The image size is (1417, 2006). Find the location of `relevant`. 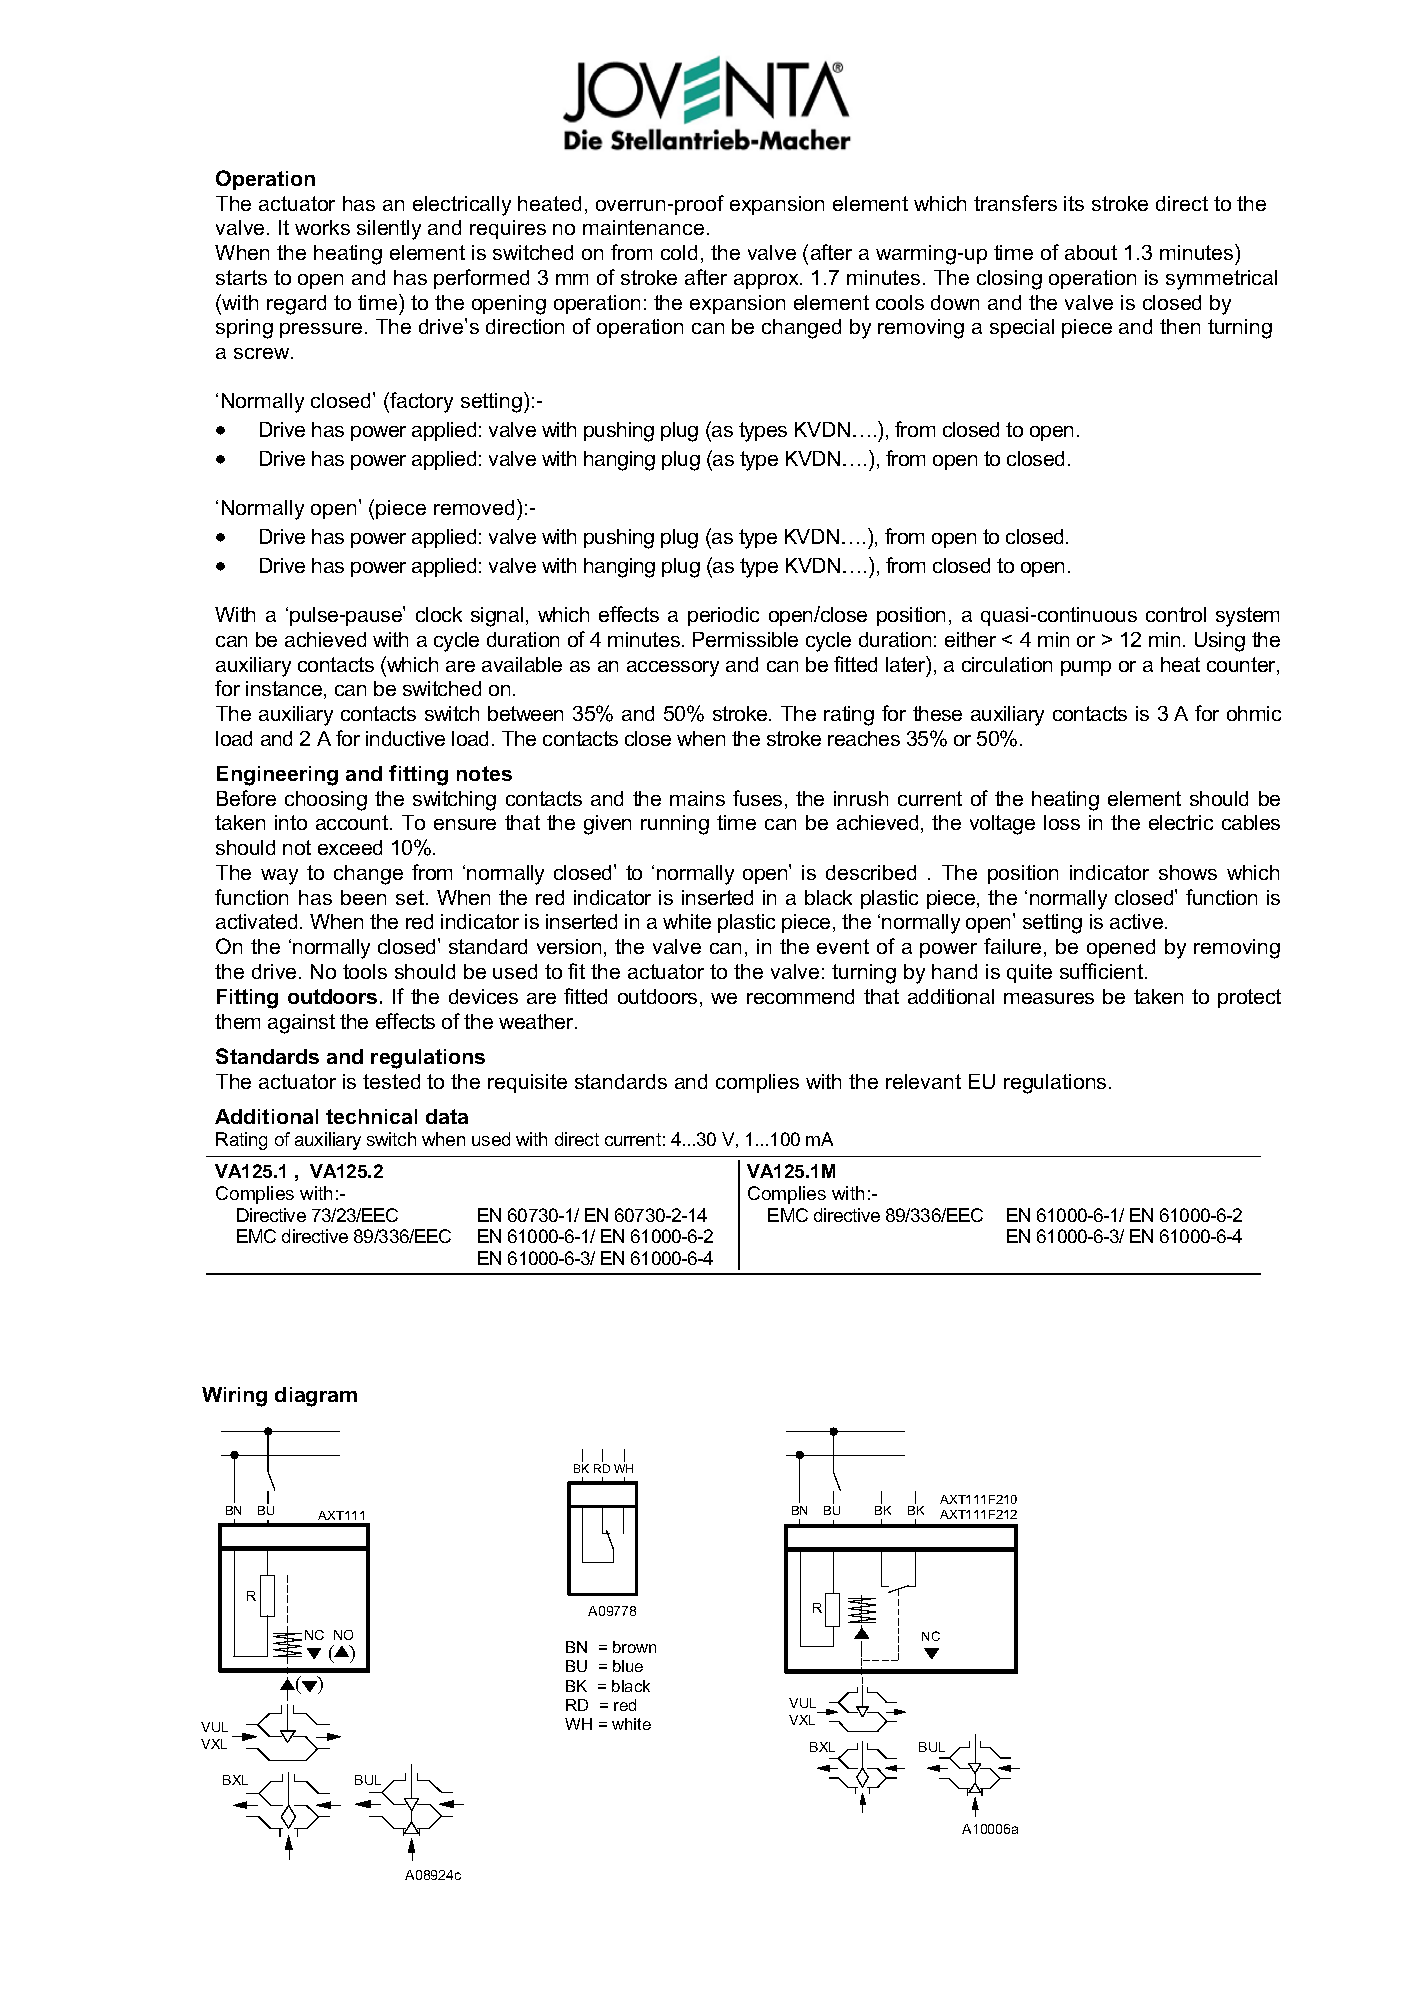

relevant is located at coordinates (923, 1081).
